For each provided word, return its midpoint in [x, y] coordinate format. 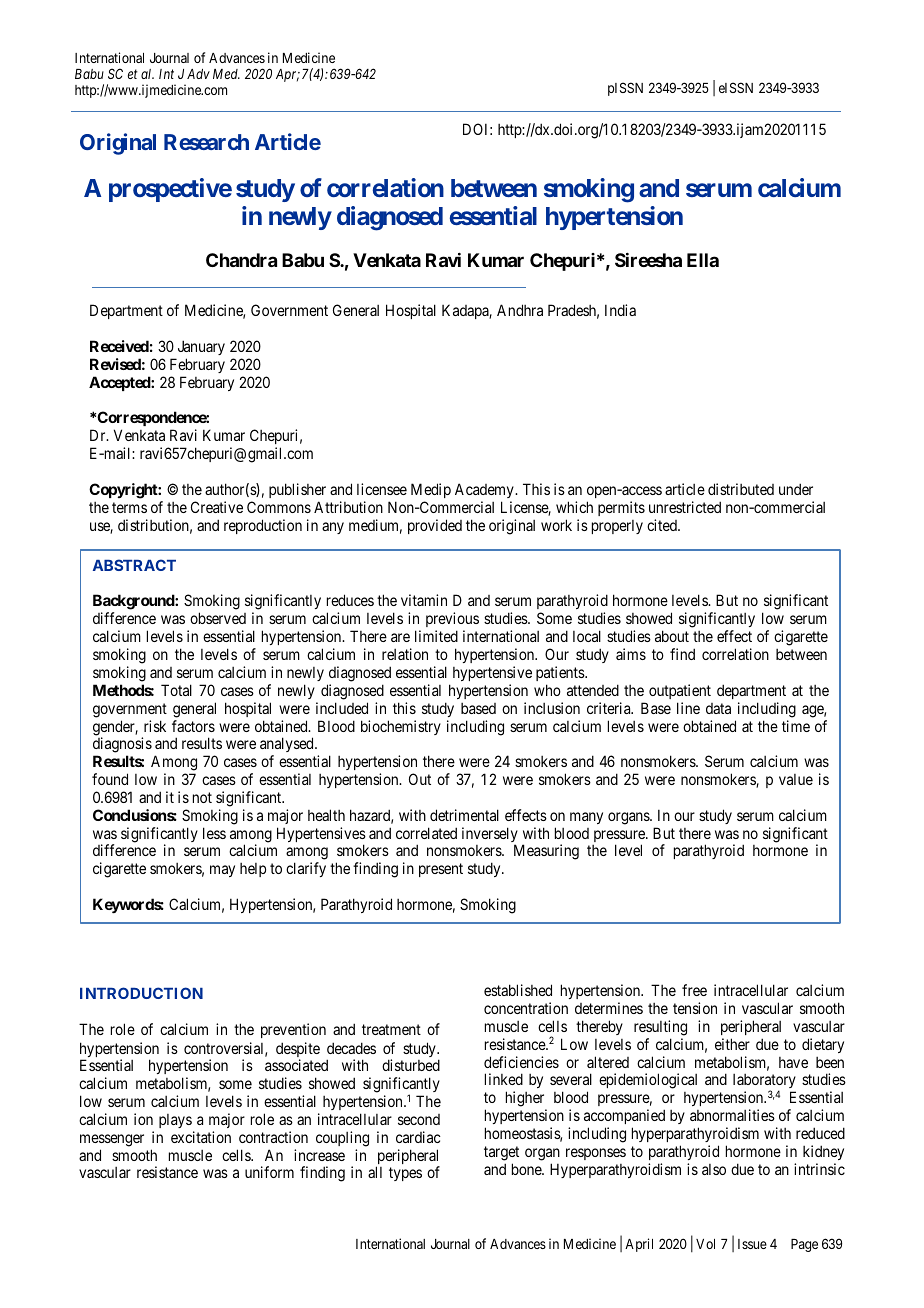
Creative [217, 507]
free [694, 990]
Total [176, 690]
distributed [741, 489]
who [547, 690]
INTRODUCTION [141, 993]
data [718, 708]
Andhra [520, 310]
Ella [703, 260]
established [518, 990]
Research [206, 142]
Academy [485, 490]
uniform [269, 1172]
